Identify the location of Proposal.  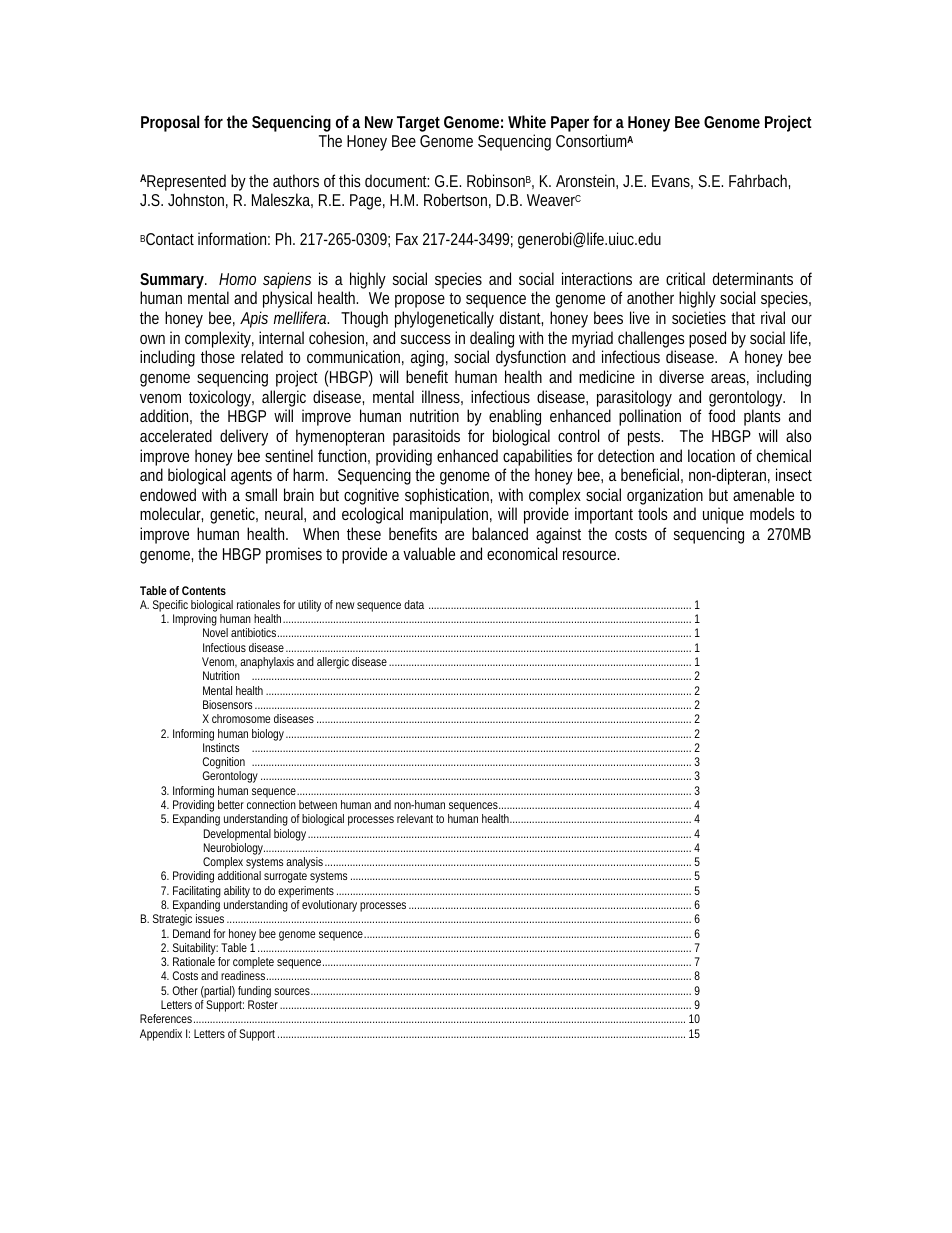
(170, 123).
